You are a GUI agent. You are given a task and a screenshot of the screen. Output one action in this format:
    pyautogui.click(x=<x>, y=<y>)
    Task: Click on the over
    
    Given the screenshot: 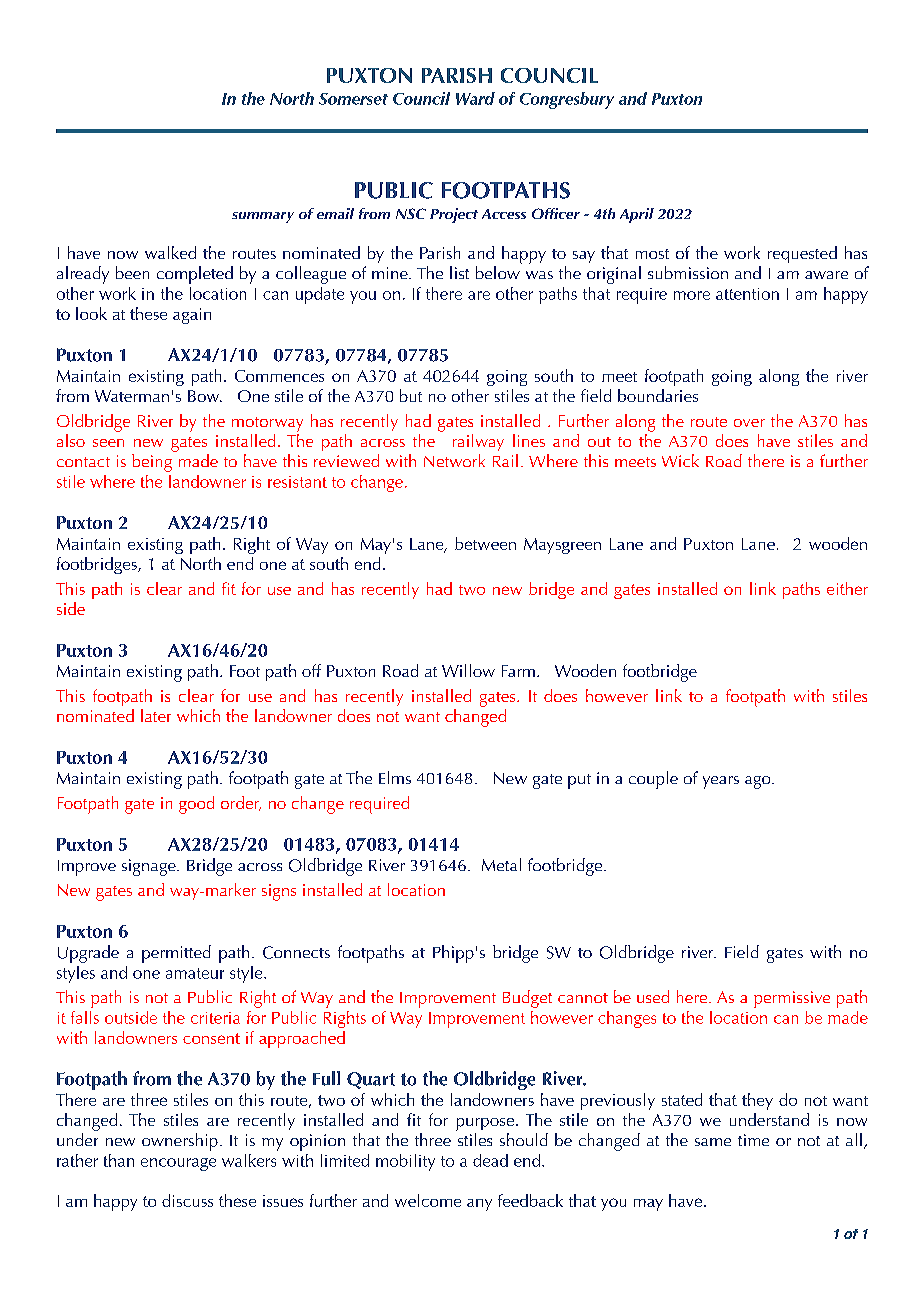 What is the action you would take?
    pyautogui.click(x=749, y=423)
